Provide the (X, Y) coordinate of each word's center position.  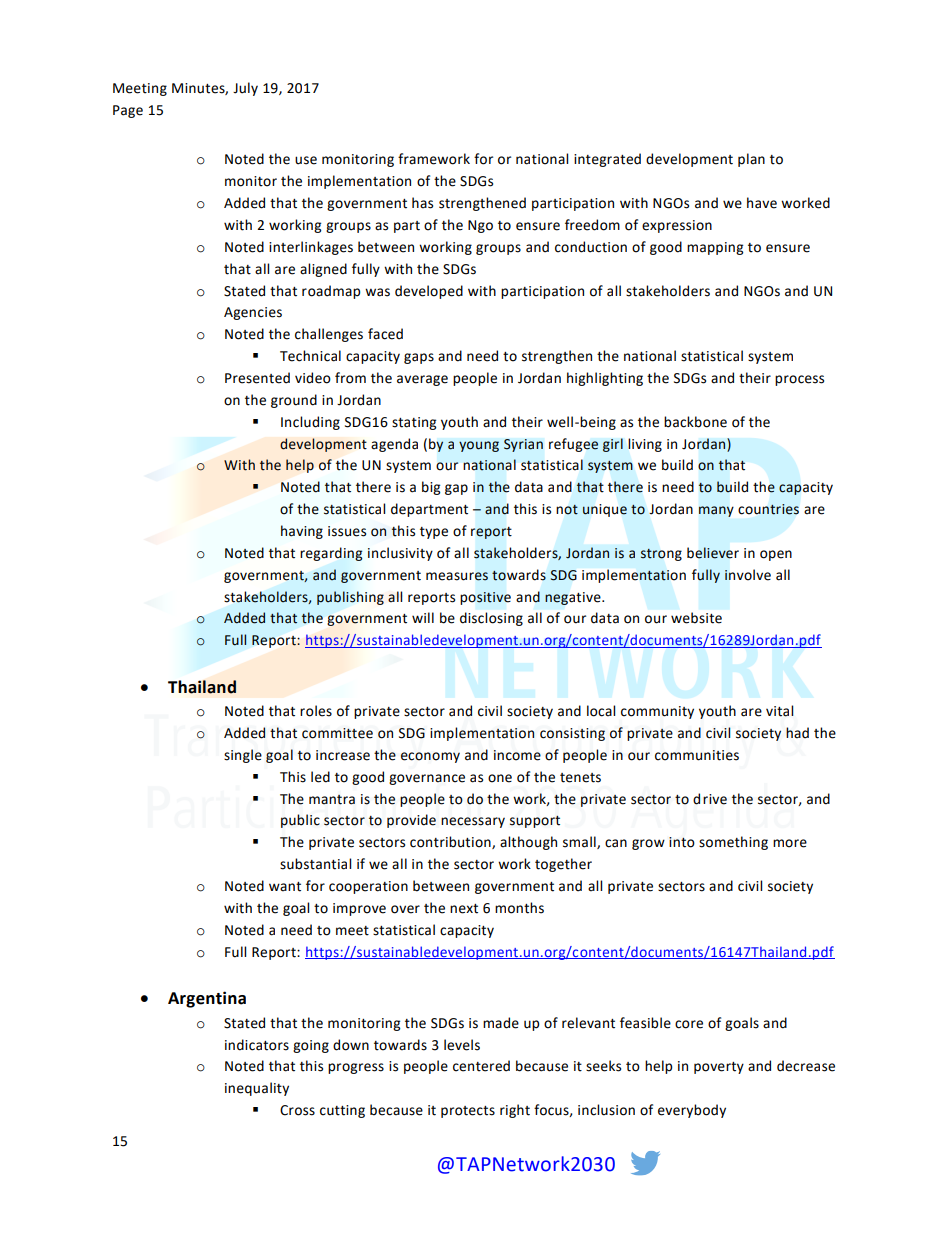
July (245, 89)
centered (481, 1066)
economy (430, 757)
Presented (257, 378)
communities (697, 755)
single (243, 756)
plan (751, 160)
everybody (692, 1111)
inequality (257, 1089)
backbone (695, 422)
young (479, 446)
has (422, 203)
